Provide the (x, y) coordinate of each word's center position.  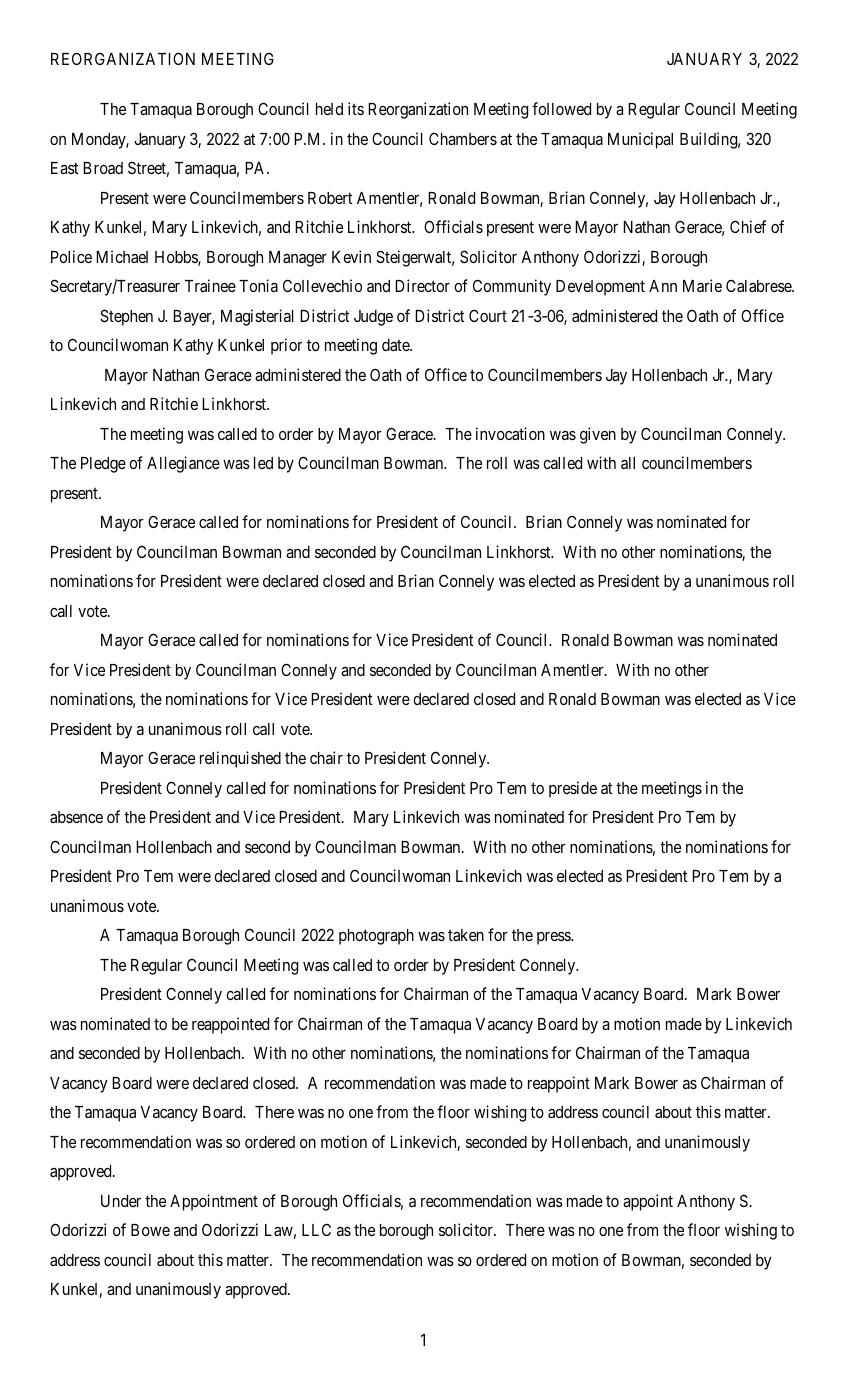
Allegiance (183, 464)
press (554, 938)
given (598, 435)
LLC (316, 1229)
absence (76, 817)
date (396, 345)
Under (121, 1201)
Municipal (640, 140)
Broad (103, 168)
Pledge (103, 465)
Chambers (463, 138)
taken (466, 935)
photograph (376, 937)
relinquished (240, 759)
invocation (510, 433)
